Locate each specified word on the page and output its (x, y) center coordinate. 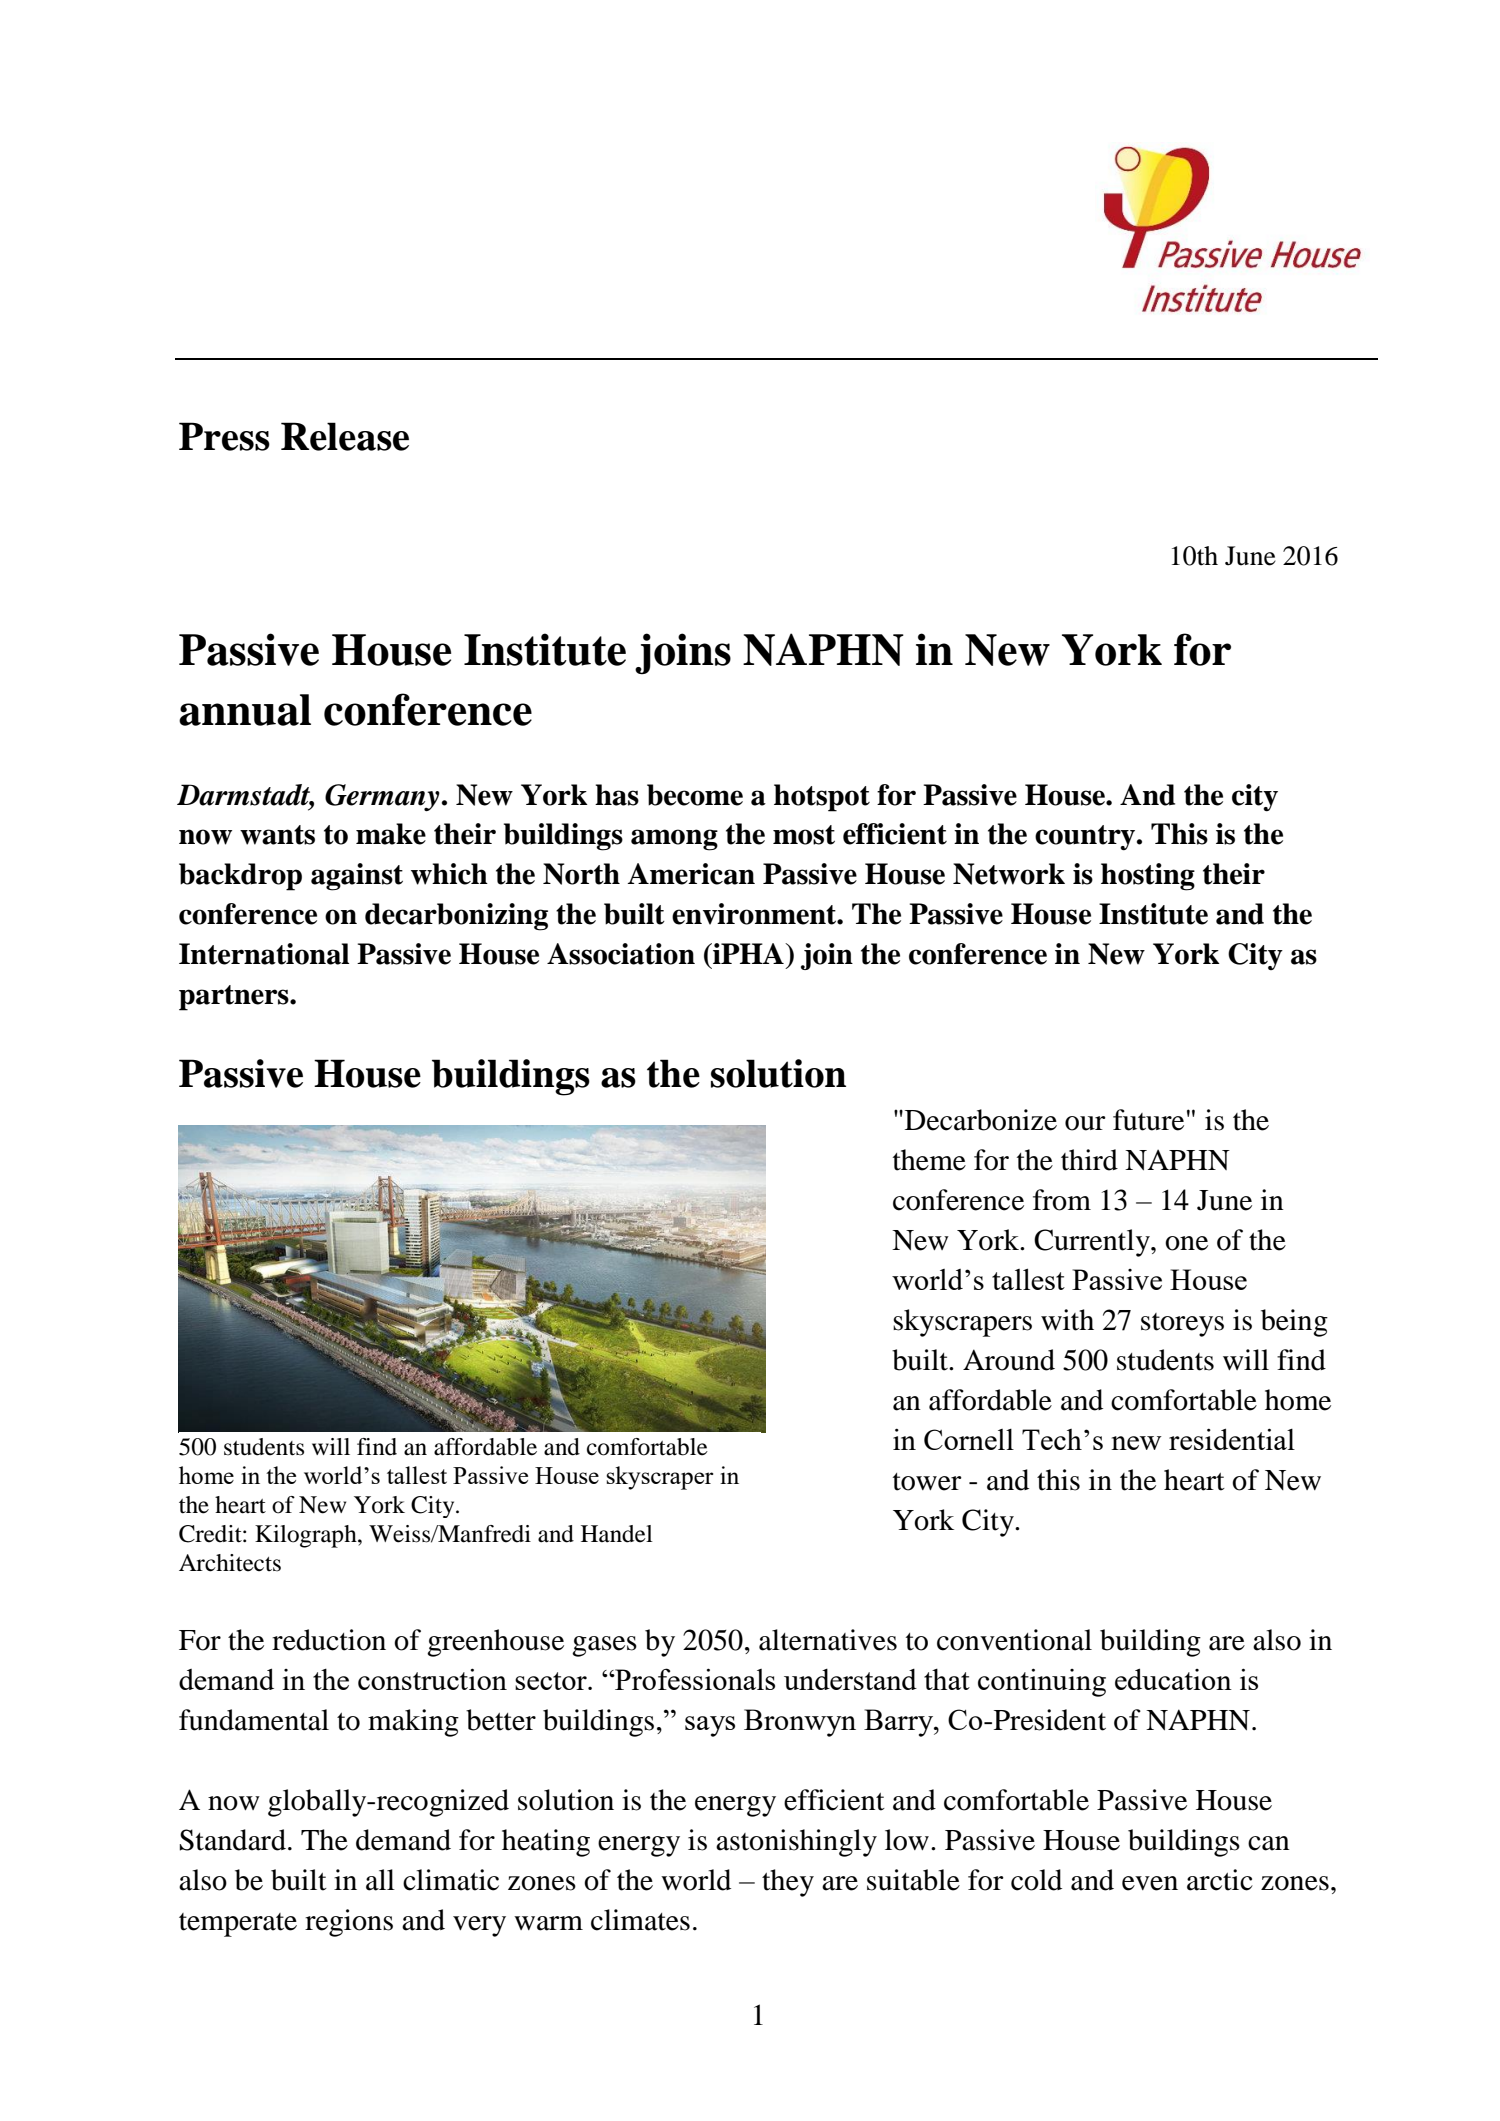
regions (349, 1923)
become (695, 795)
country (1086, 838)
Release (345, 436)
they (788, 1883)
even (1150, 1883)
